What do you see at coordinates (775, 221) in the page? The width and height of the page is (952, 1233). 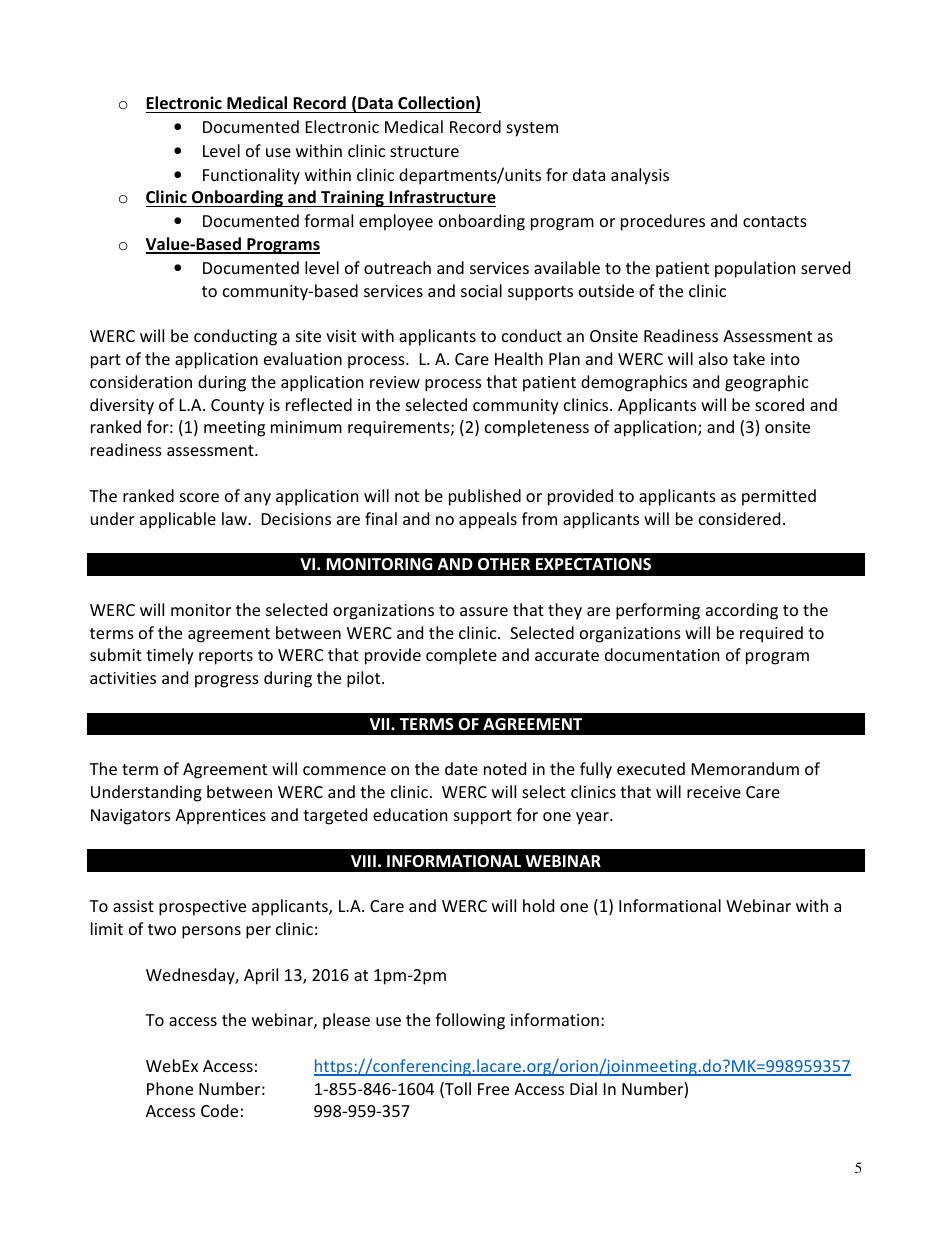 I see `contacts` at bounding box center [775, 221].
